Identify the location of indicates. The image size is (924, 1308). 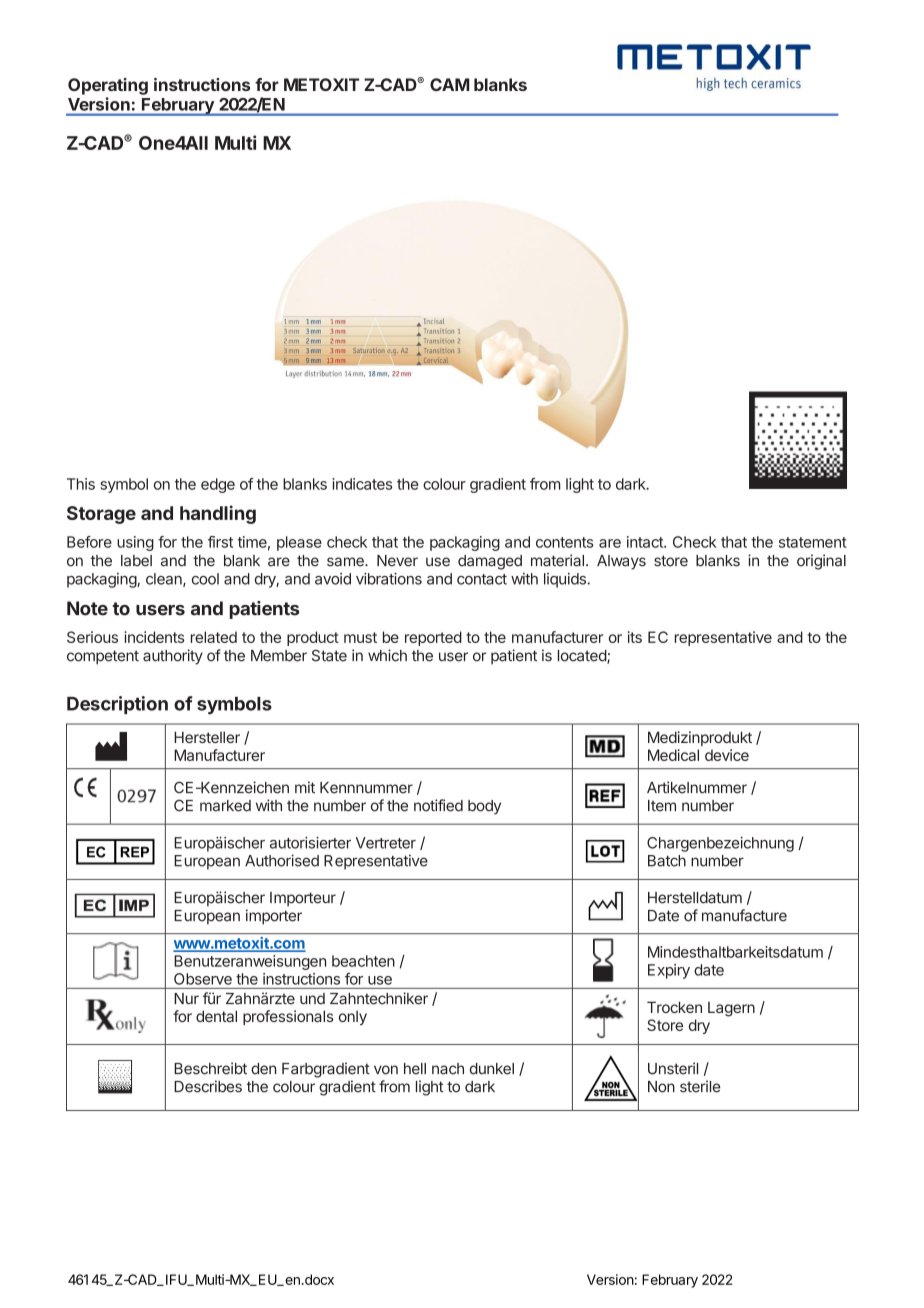
(362, 484).
